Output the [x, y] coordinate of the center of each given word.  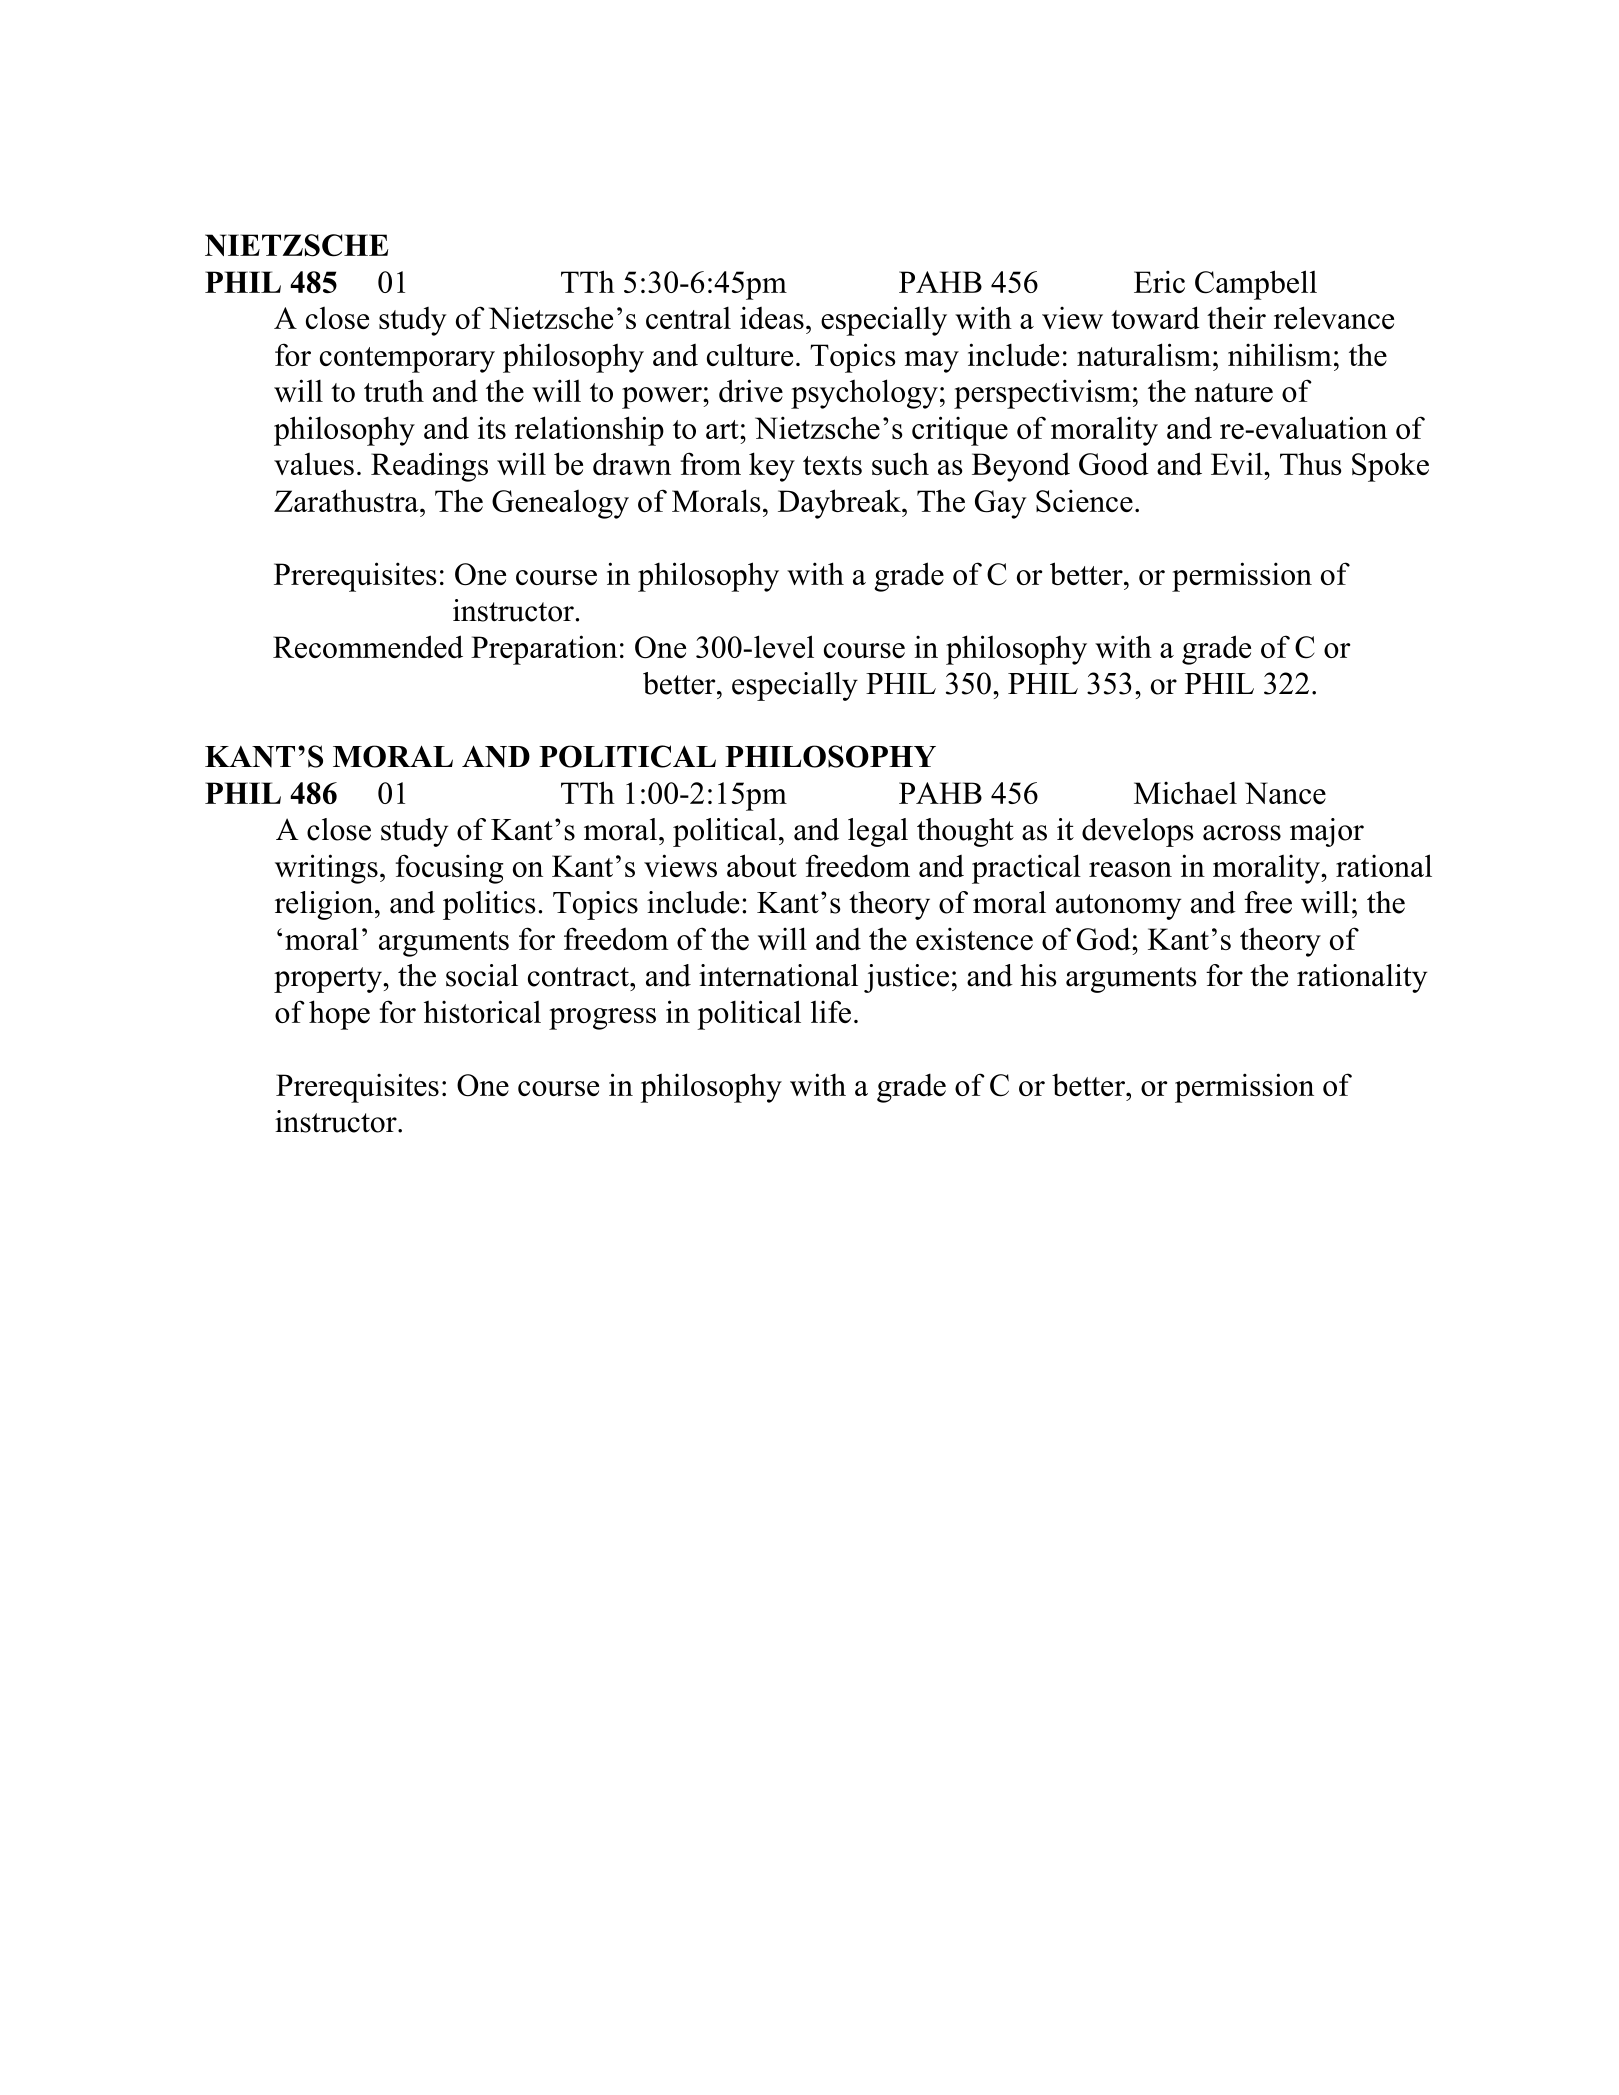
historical [482, 1011]
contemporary [407, 360]
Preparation [544, 650]
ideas [772, 317]
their [1236, 317]
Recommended [368, 646]
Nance [1285, 793]
